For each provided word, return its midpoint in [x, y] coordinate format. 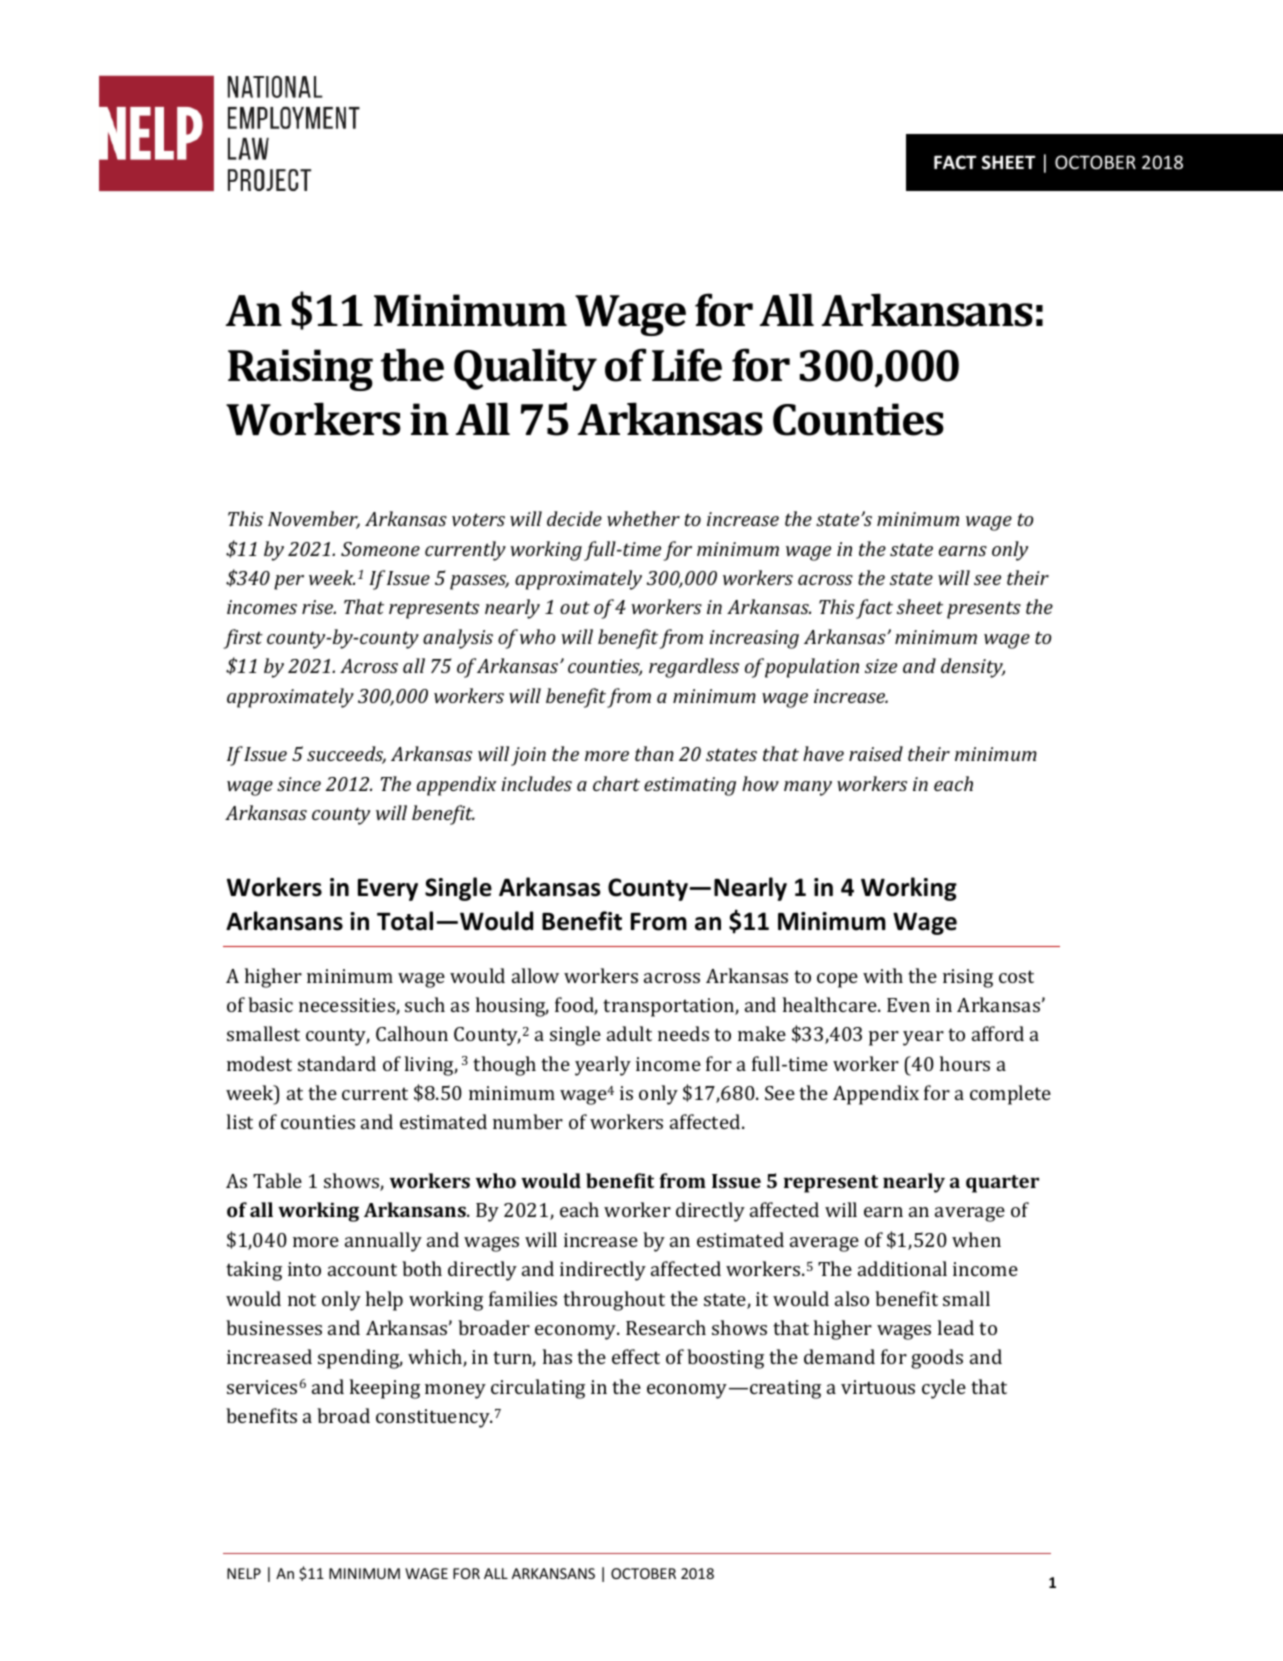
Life [687, 365]
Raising [300, 370]
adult [629, 1033]
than [654, 753]
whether [643, 518]
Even [908, 1005]
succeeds [346, 755]
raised [876, 753]
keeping [385, 1389]
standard [337, 1063]
